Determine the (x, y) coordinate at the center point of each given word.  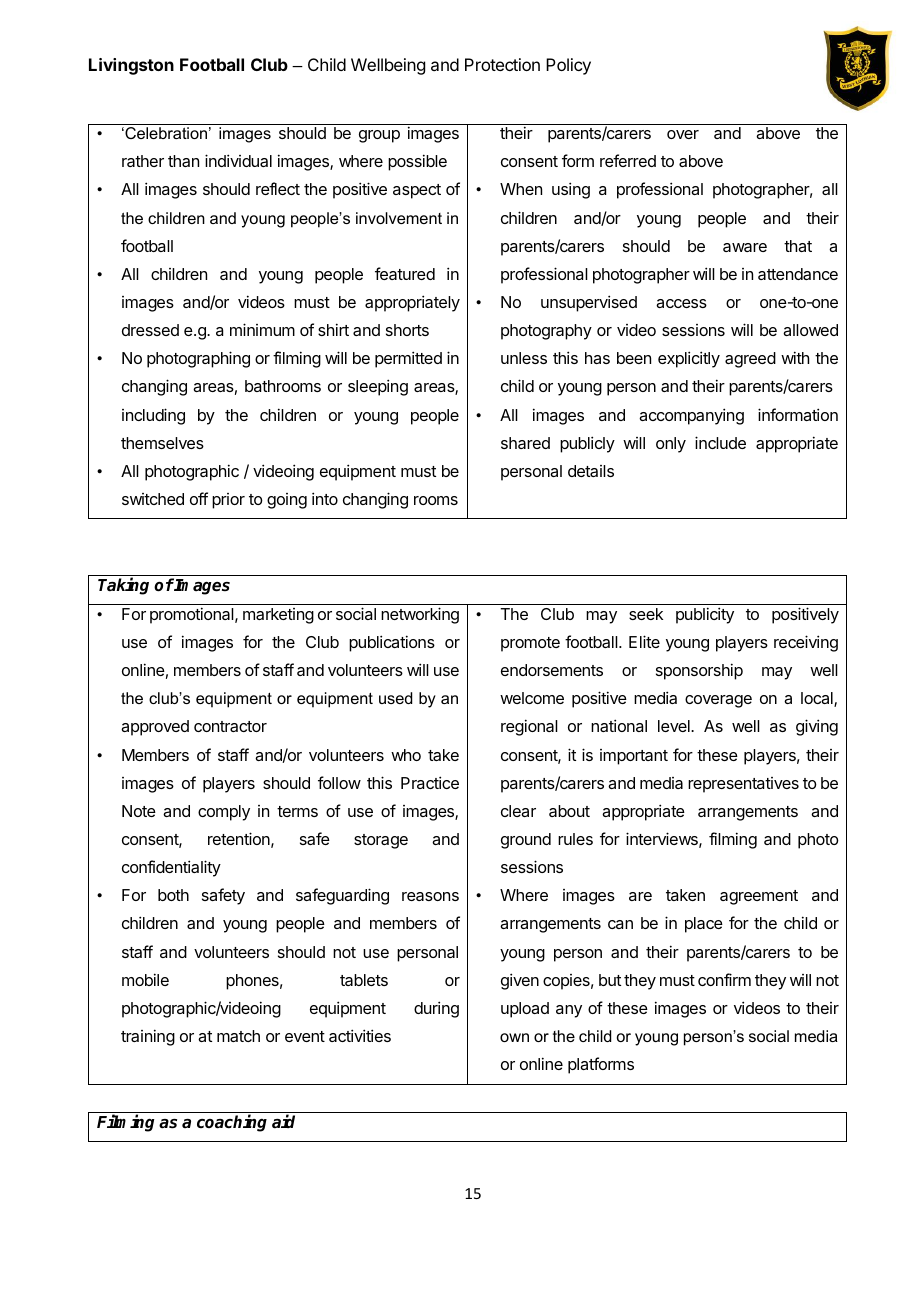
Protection (502, 64)
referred (628, 160)
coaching (232, 1123)
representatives (743, 785)
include (720, 442)
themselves (162, 443)
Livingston (131, 66)
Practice (430, 782)
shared (525, 443)
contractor (230, 726)
